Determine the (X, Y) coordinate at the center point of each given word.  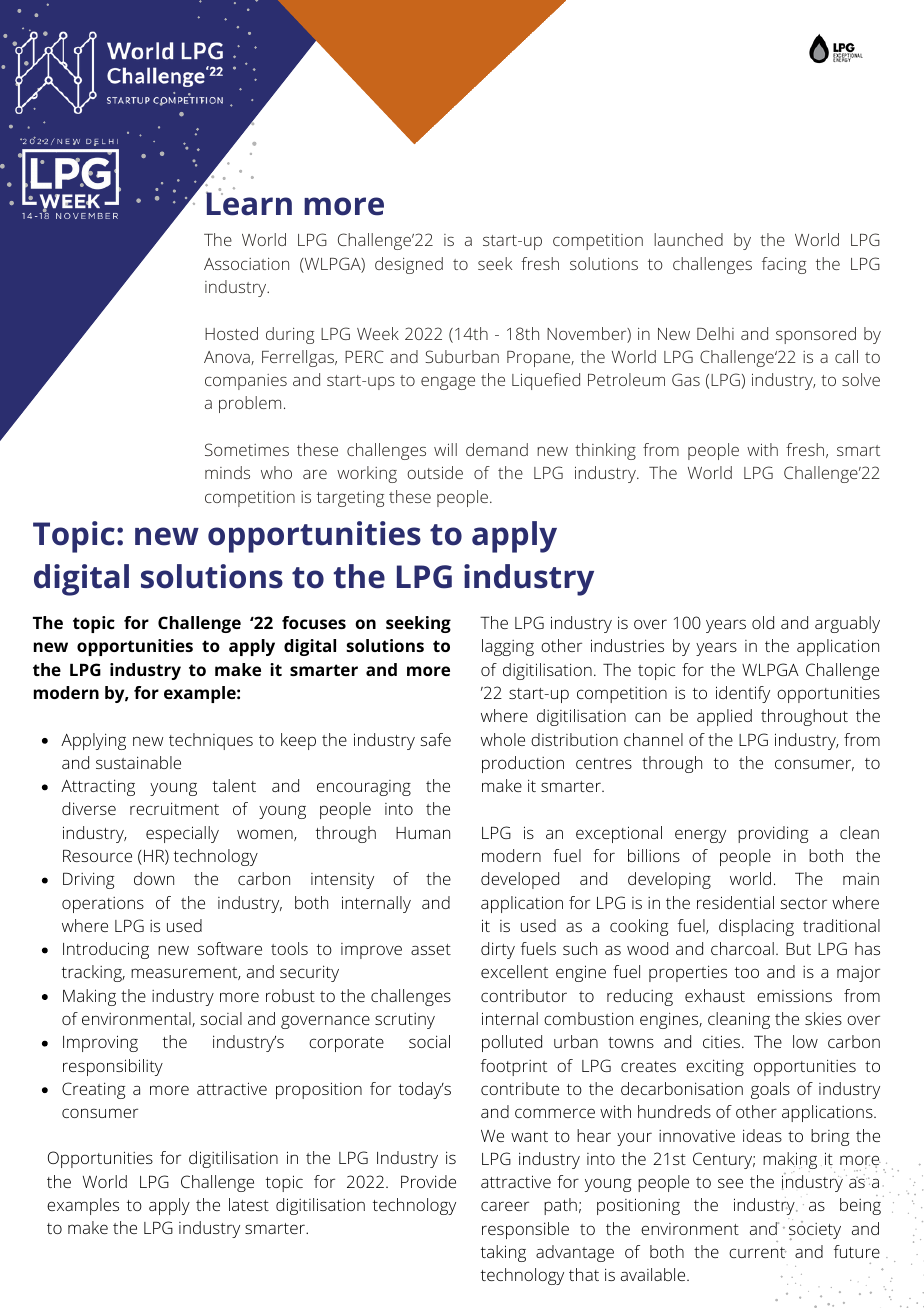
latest (249, 1204)
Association (246, 264)
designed (409, 265)
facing (784, 265)
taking (503, 1253)
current (757, 1252)
